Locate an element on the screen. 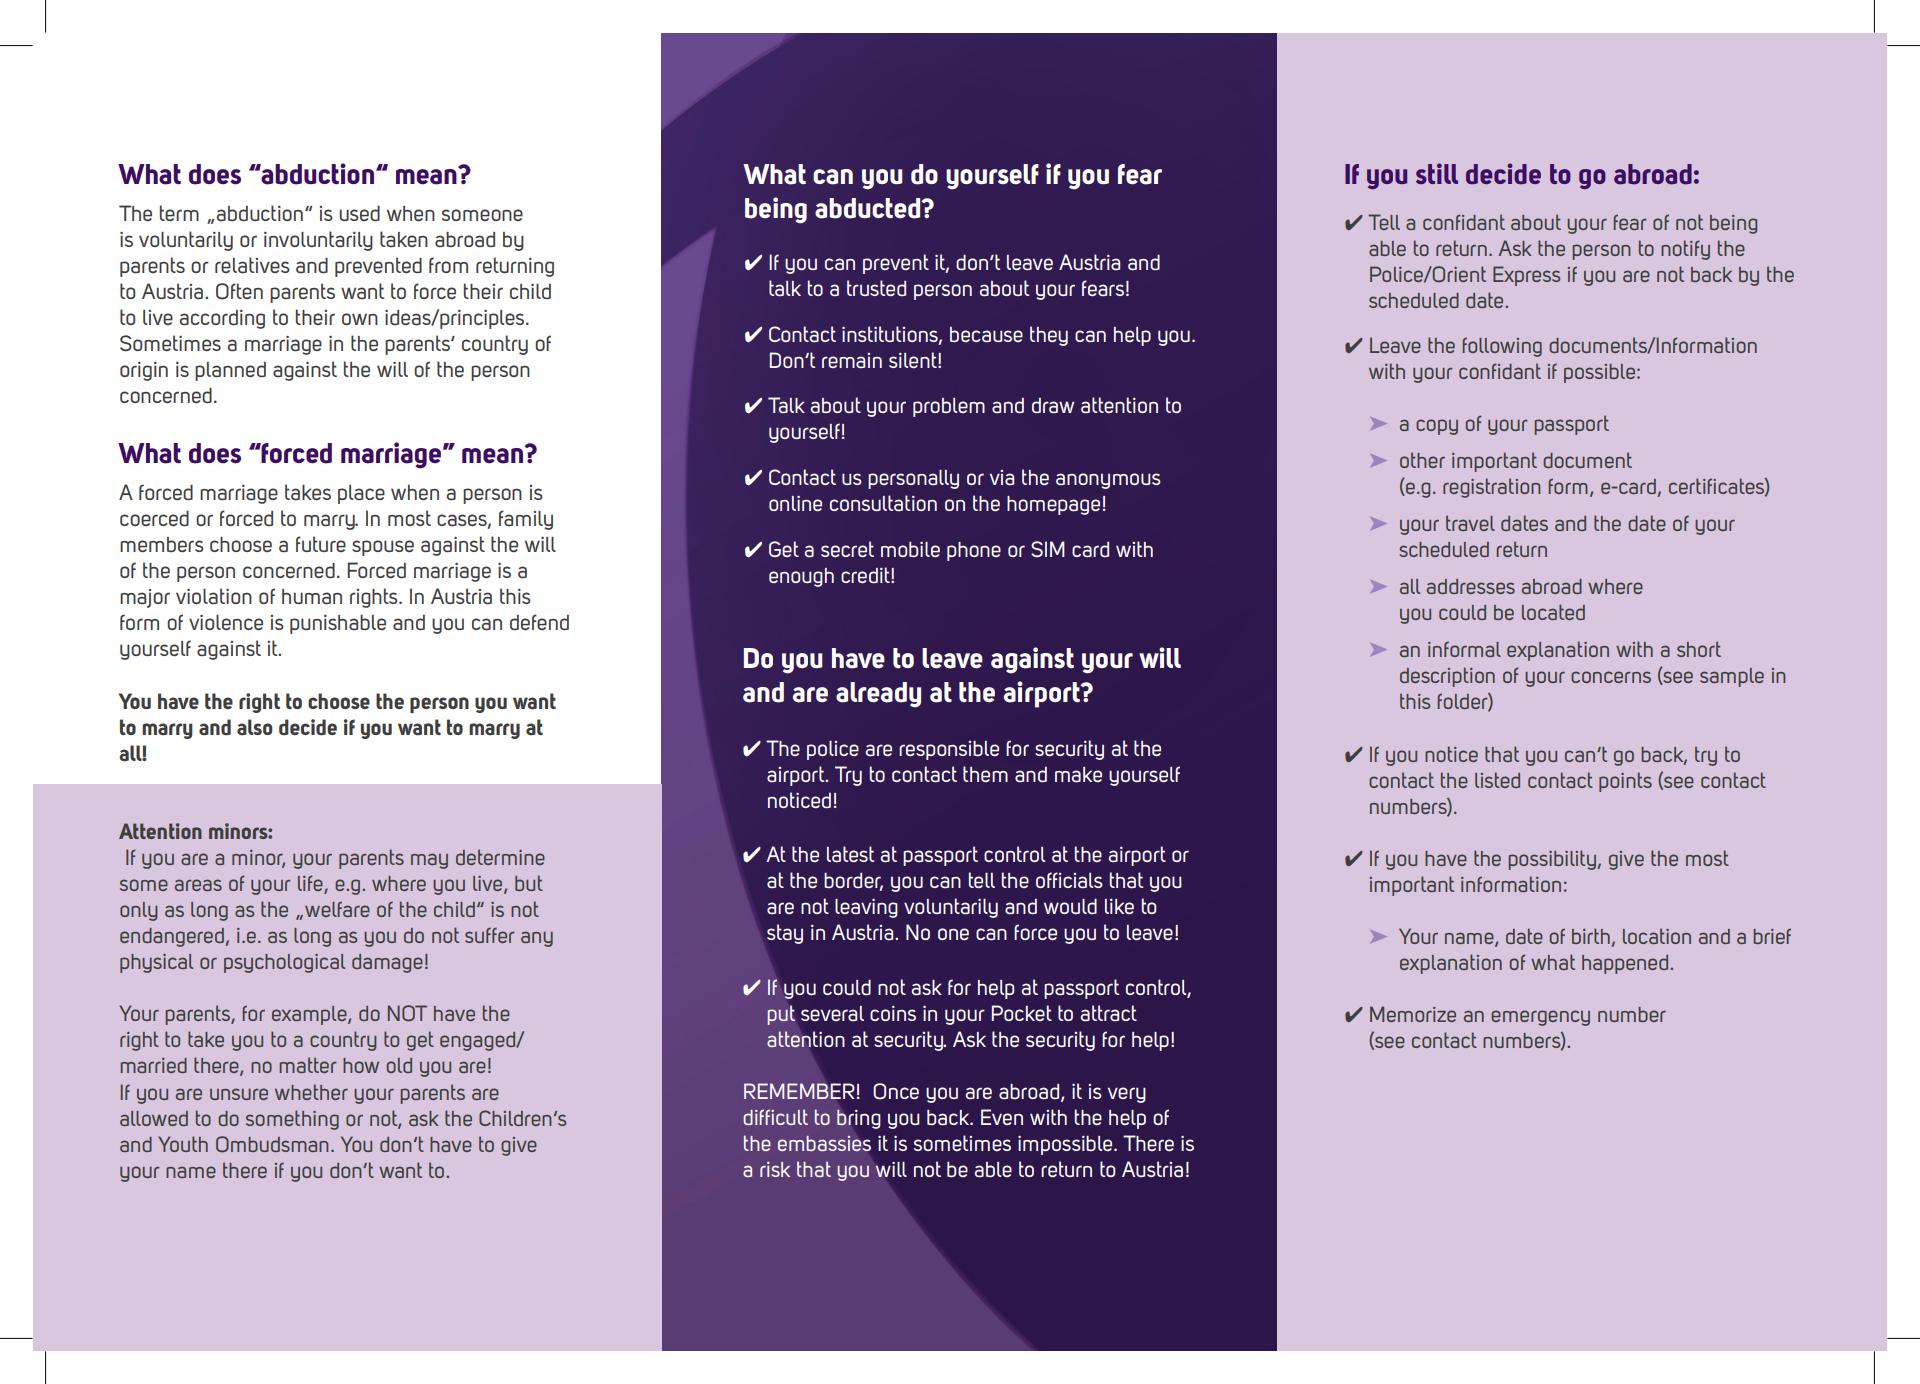 This screenshot has width=1920, height=1384. description is located at coordinates (1447, 677).
